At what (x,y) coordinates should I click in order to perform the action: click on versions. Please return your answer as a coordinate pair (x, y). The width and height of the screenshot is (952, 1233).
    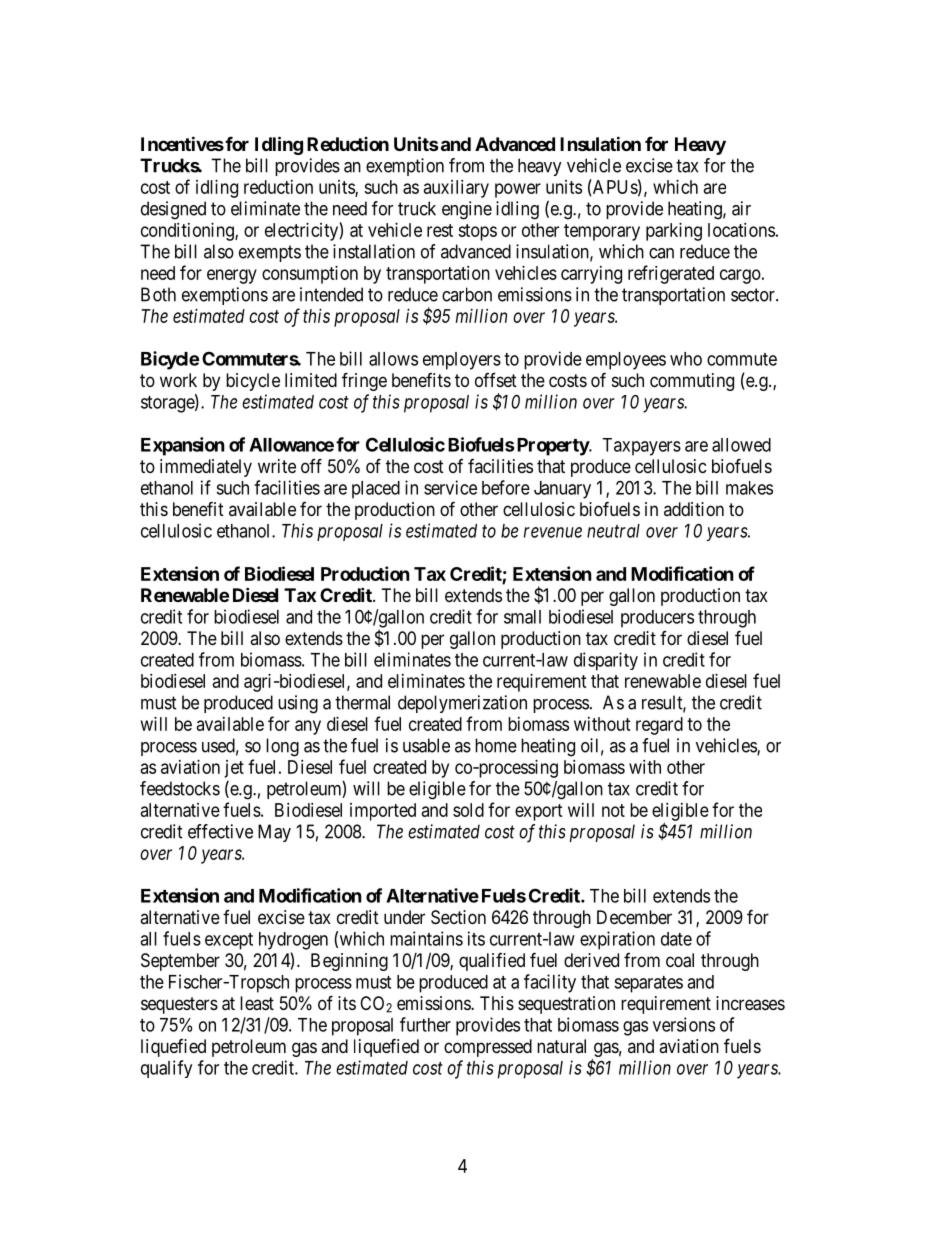
    Looking at the image, I should click on (684, 1024).
